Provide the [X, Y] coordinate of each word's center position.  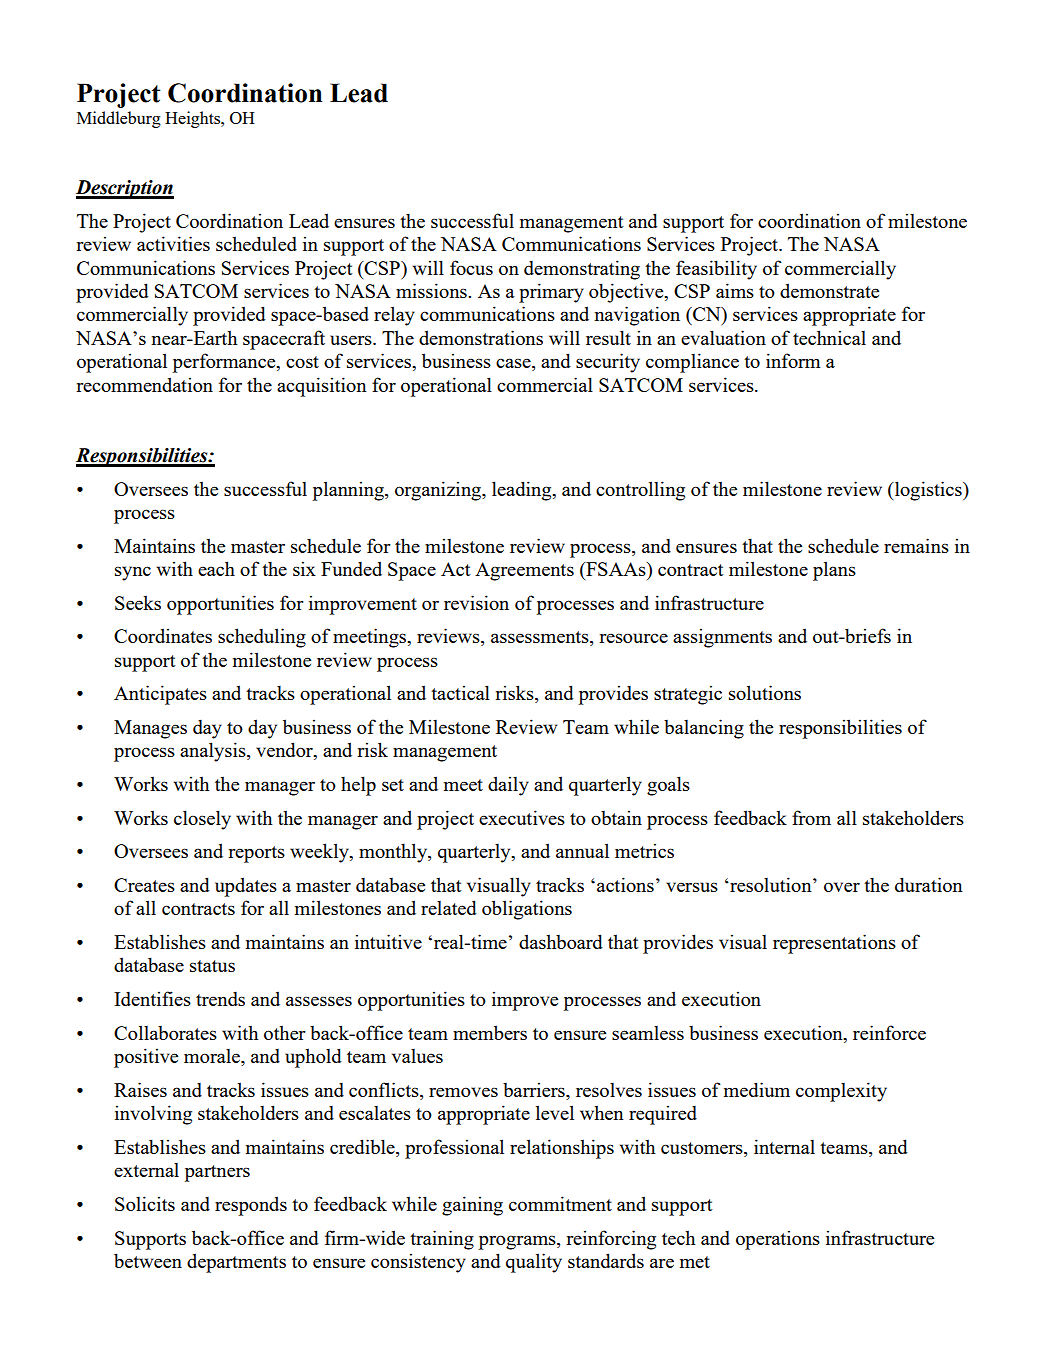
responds [251, 1206]
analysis [214, 752]
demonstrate [829, 290]
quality [534, 1263]
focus [471, 267]
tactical [460, 692]
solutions [765, 692]
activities [173, 243]
